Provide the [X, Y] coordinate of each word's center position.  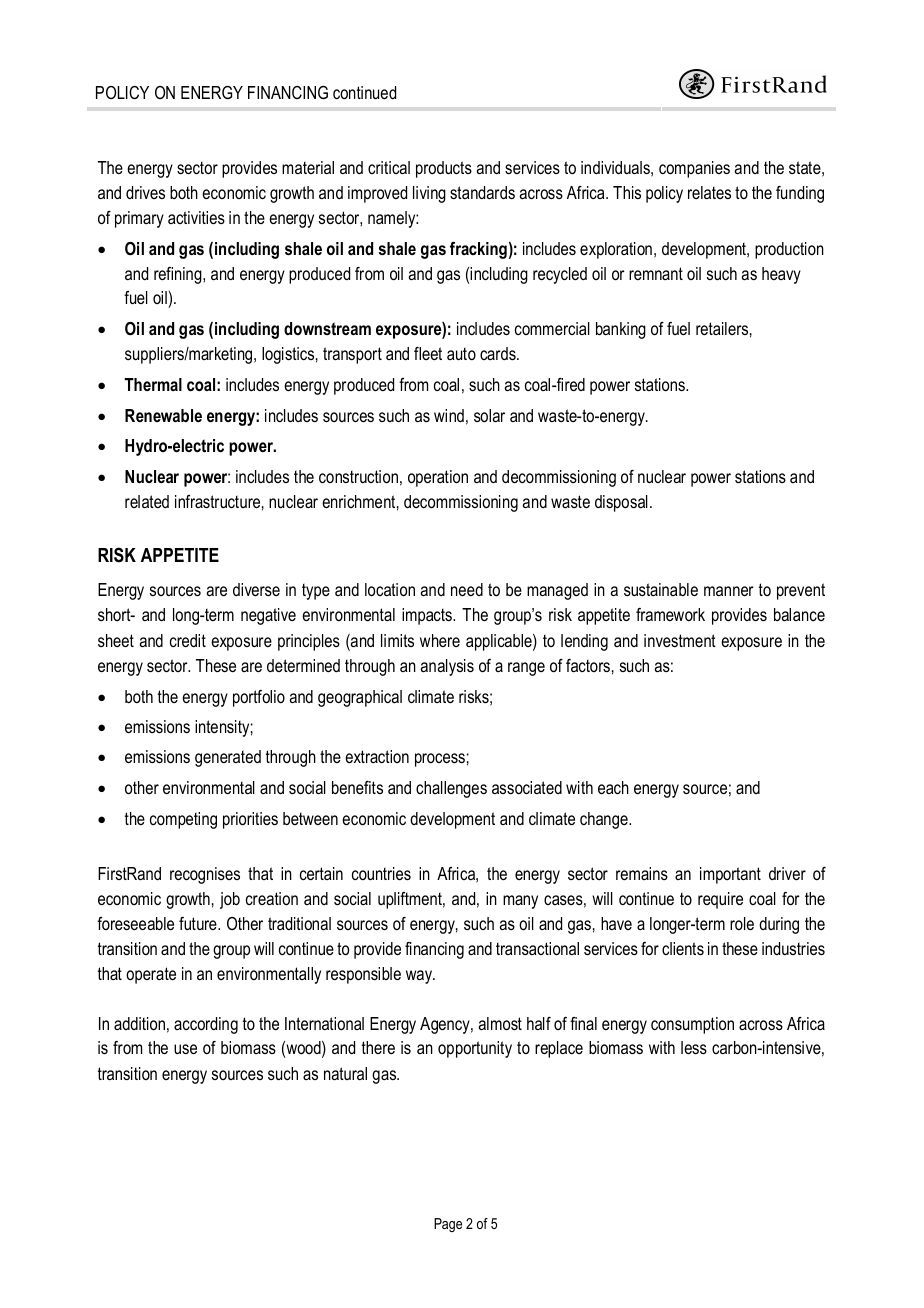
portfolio [259, 698]
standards [482, 192]
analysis [447, 667]
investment [680, 640]
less [694, 1047]
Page [448, 1225]
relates [709, 192]
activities [196, 217]
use [185, 1049]
